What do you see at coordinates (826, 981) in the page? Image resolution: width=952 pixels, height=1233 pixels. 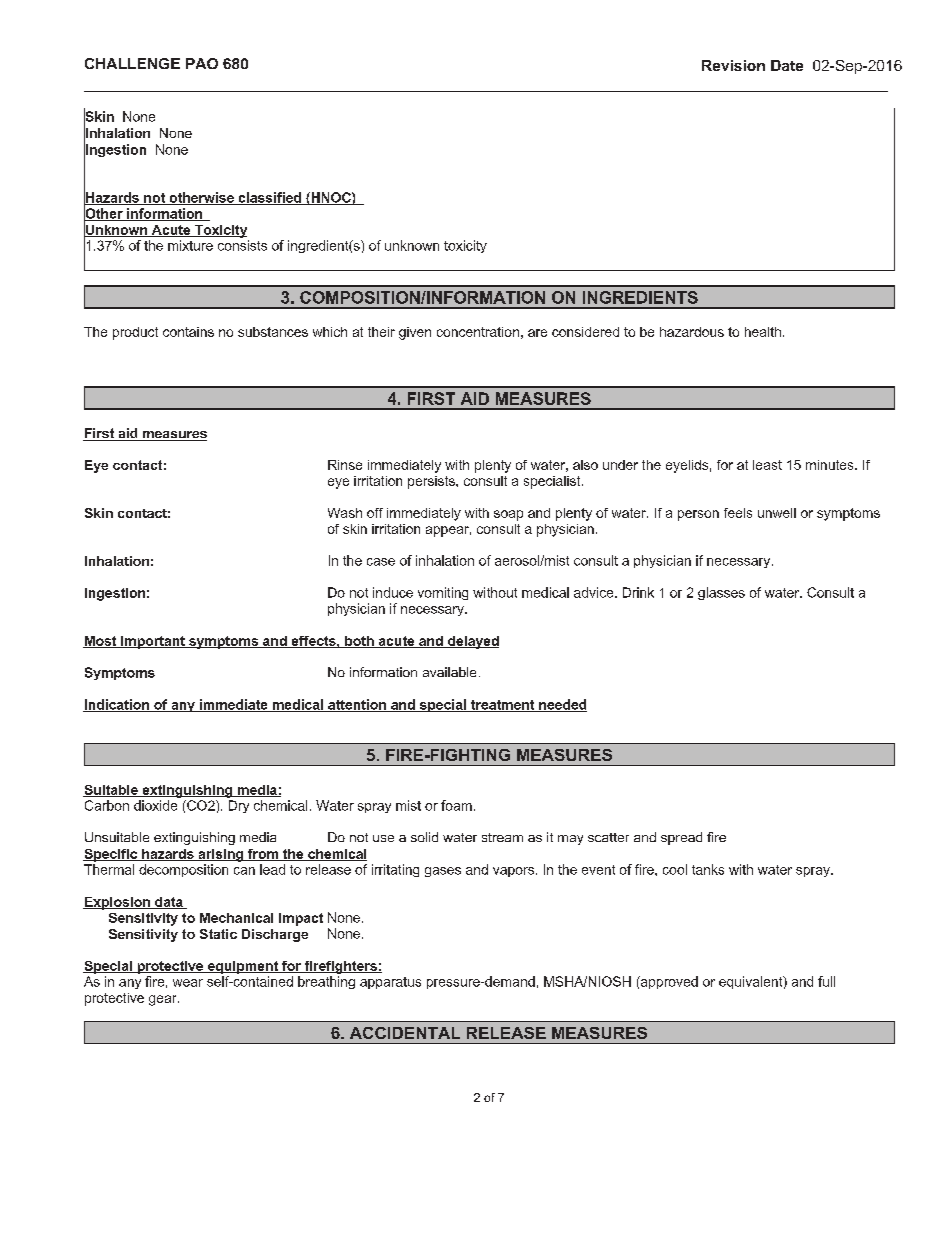 I see `full` at bounding box center [826, 981].
